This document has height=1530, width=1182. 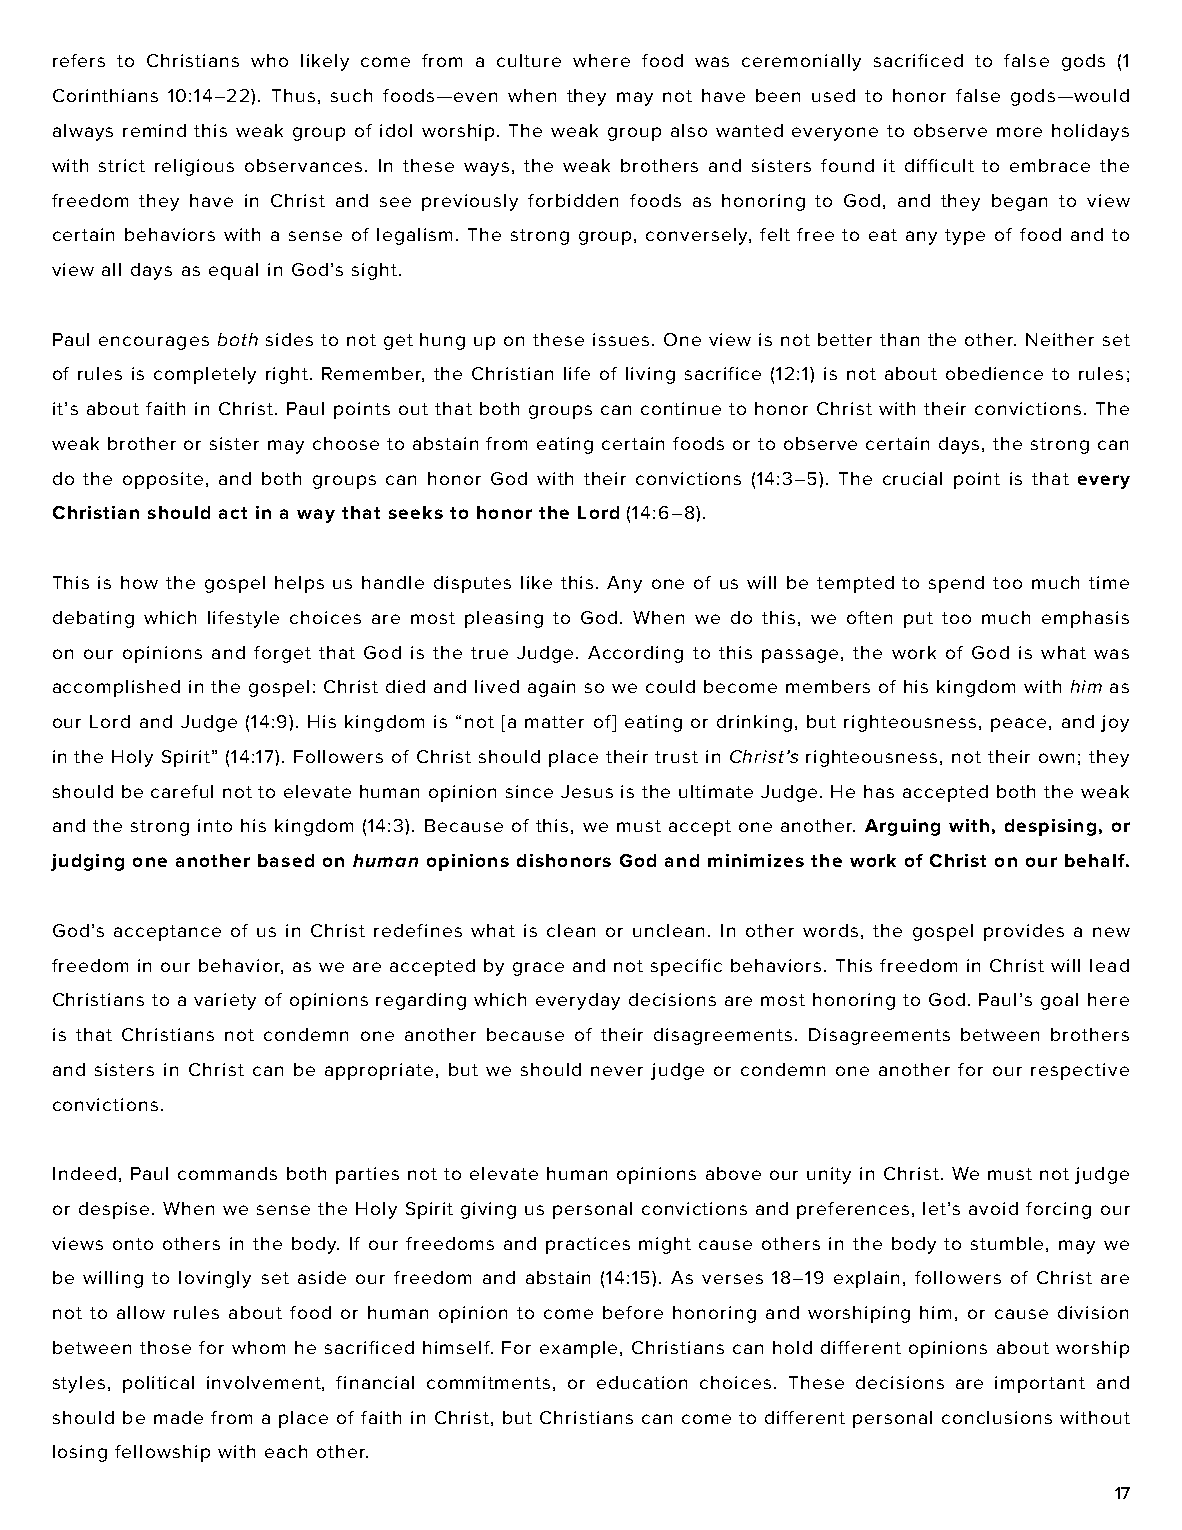 What do you see at coordinates (642, 1382) in the document?
I see `education` at bounding box center [642, 1382].
